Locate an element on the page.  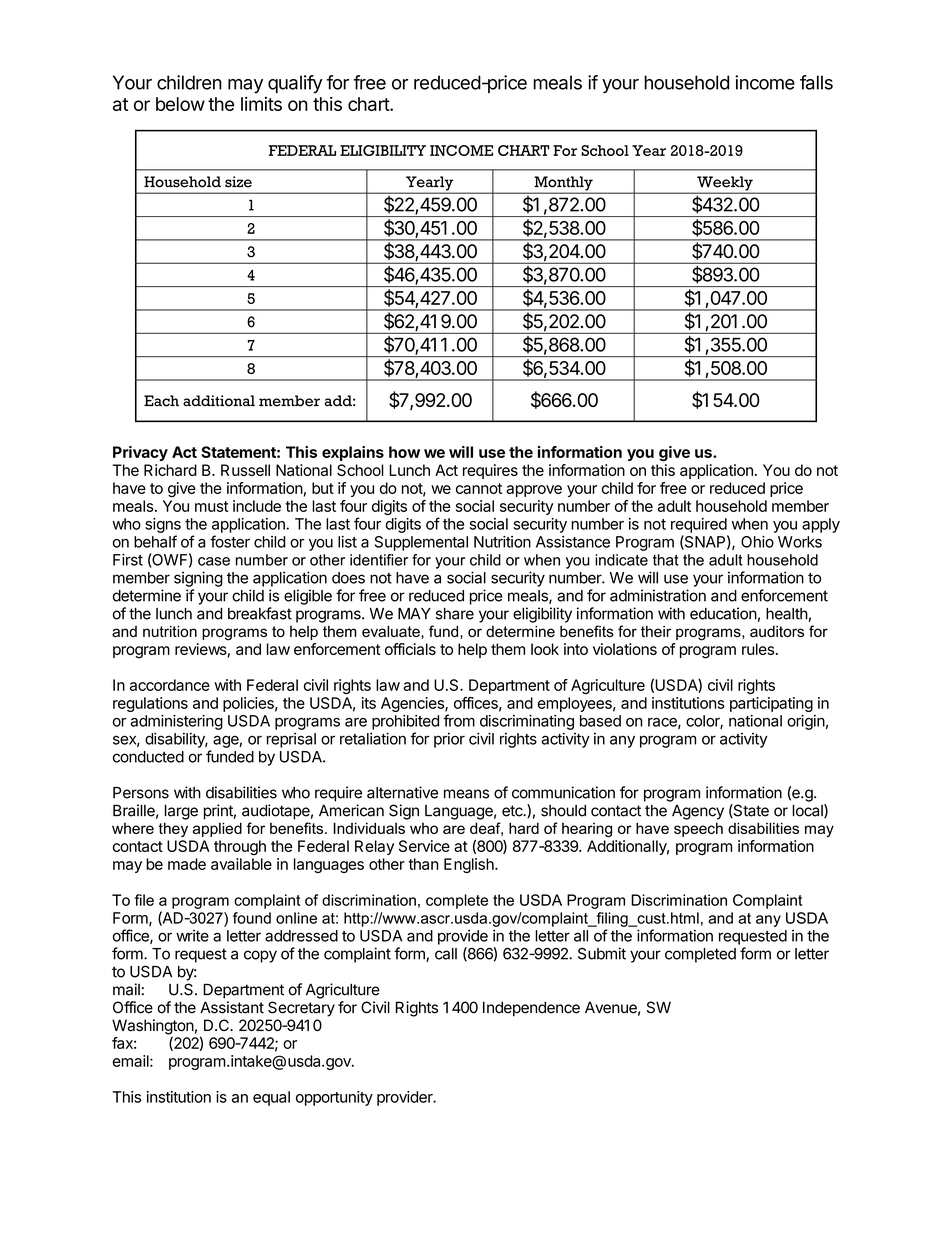
below is located at coordinates (180, 104).
